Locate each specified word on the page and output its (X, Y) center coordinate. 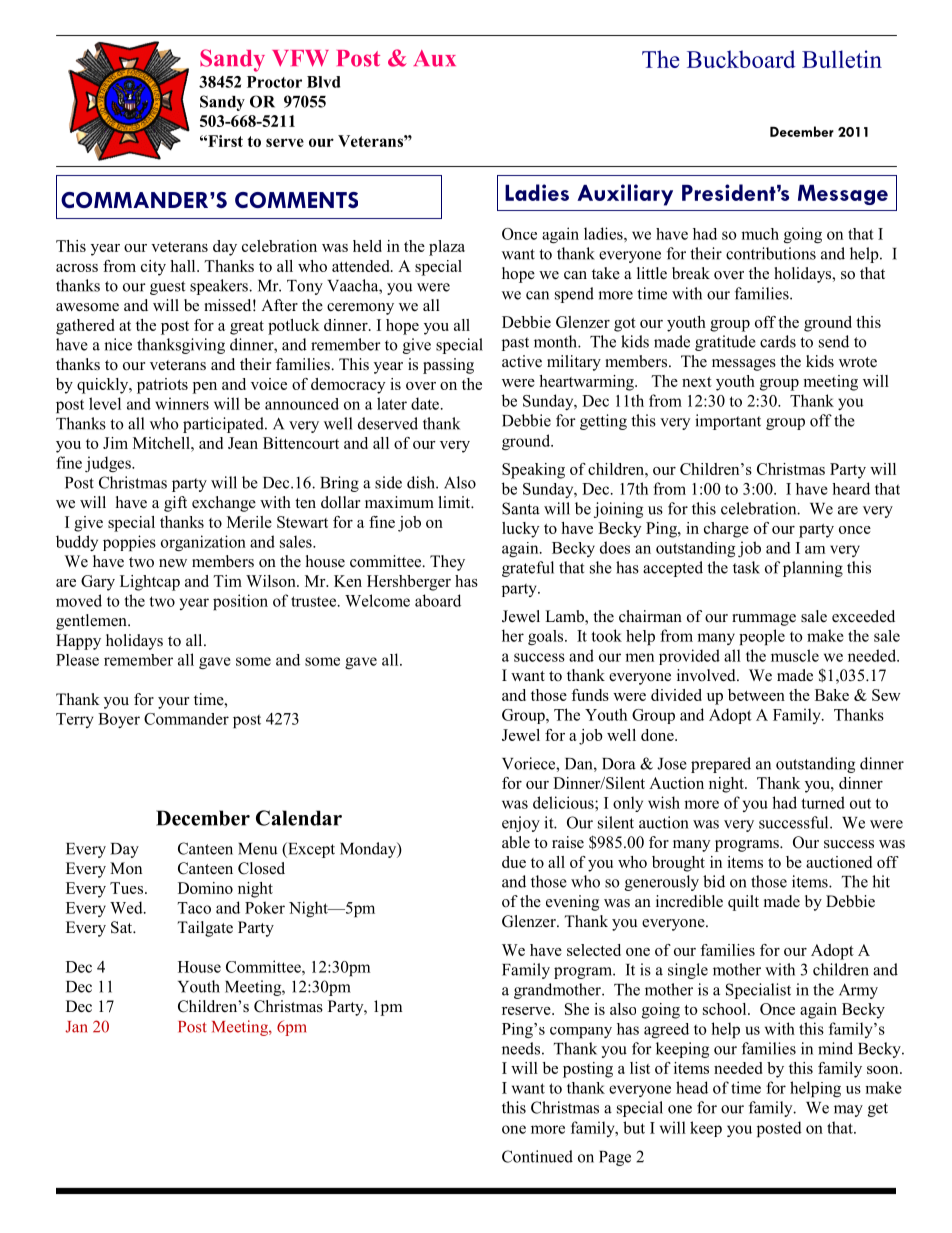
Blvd (323, 82)
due (514, 862)
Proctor (274, 82)
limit (456, 502)
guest (167, 288)
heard (851, 488)
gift (175, 504)
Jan (76, 1027)
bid (714, 881)
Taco (194, 908)
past (515, 344)
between (756, 695)
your (173, 703)
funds (590, 695)
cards (778, 341)
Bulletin (842, 59)
